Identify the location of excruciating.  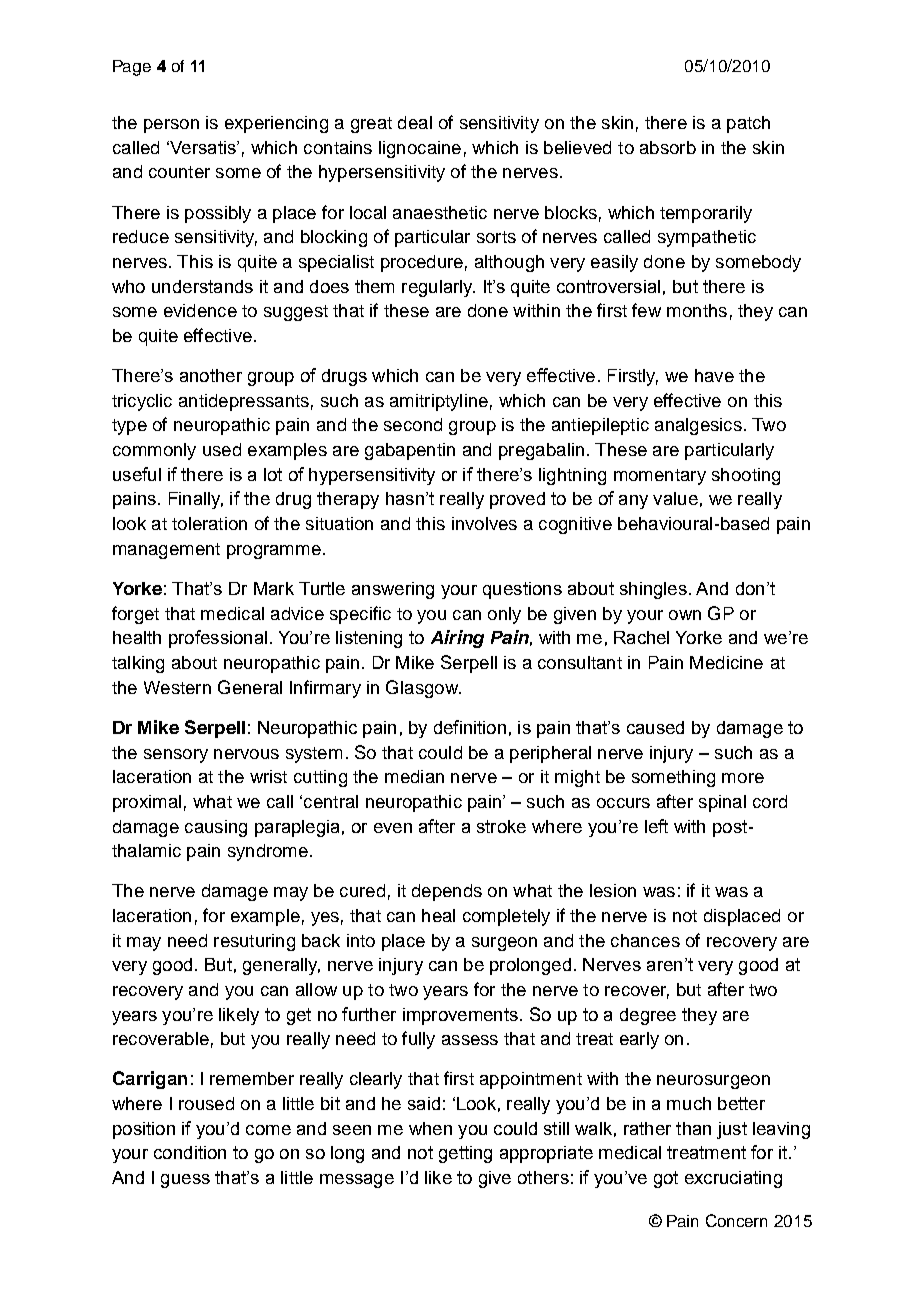
(733, 1179).
